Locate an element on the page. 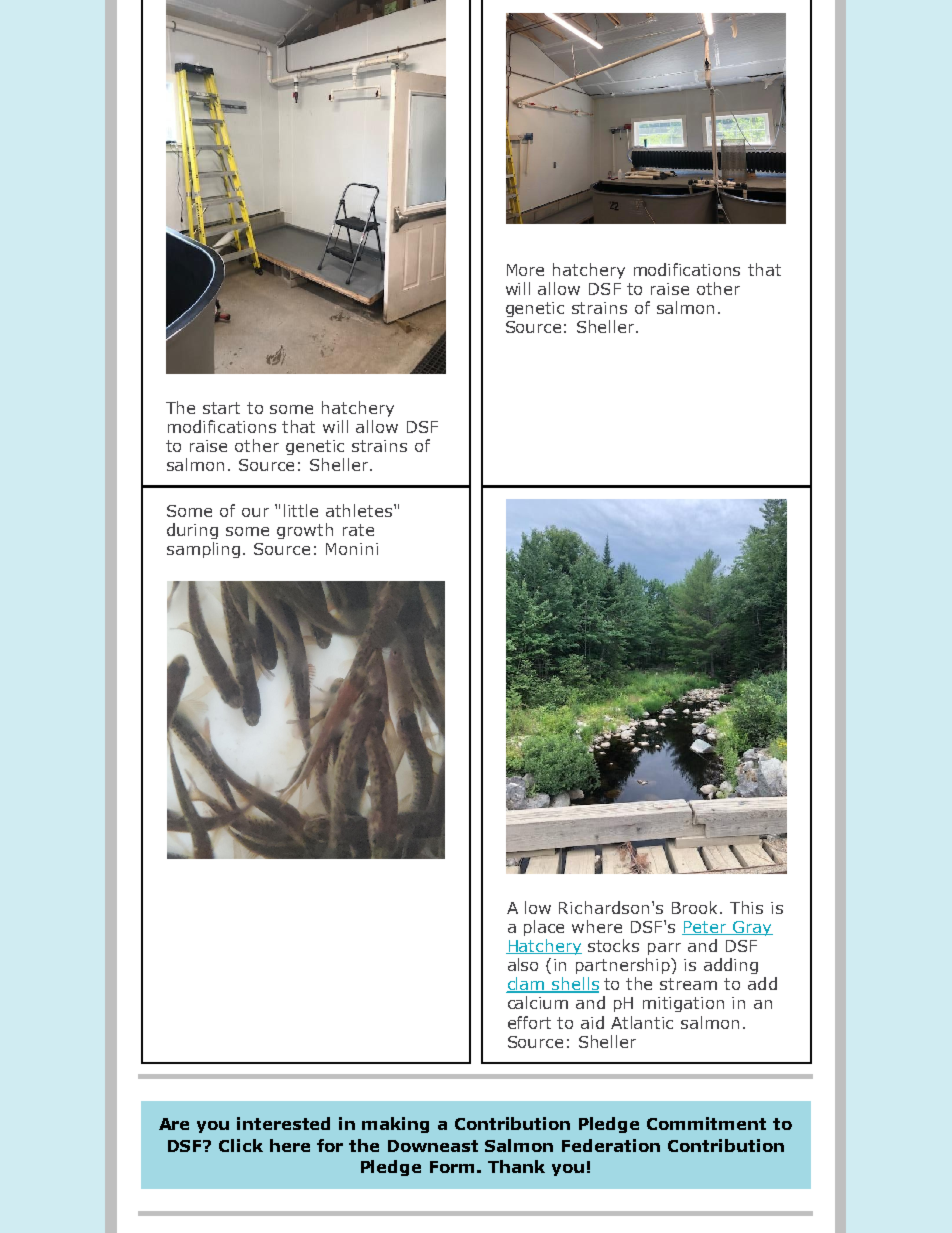 This page has height=1233, width=952. start is located at coordinates (221, 408).
